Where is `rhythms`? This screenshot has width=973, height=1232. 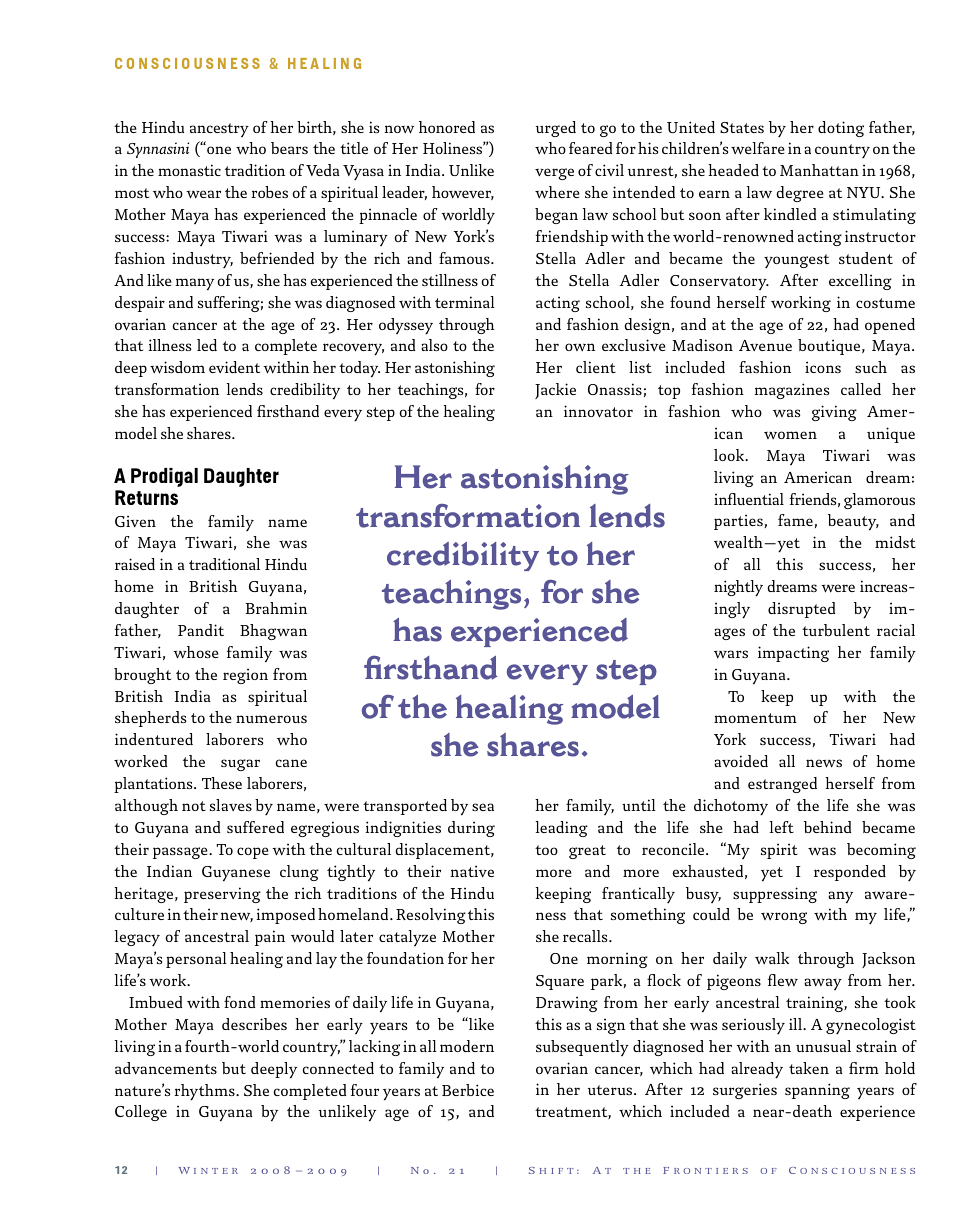
rhythms is located at coordinates (205, 1092).
